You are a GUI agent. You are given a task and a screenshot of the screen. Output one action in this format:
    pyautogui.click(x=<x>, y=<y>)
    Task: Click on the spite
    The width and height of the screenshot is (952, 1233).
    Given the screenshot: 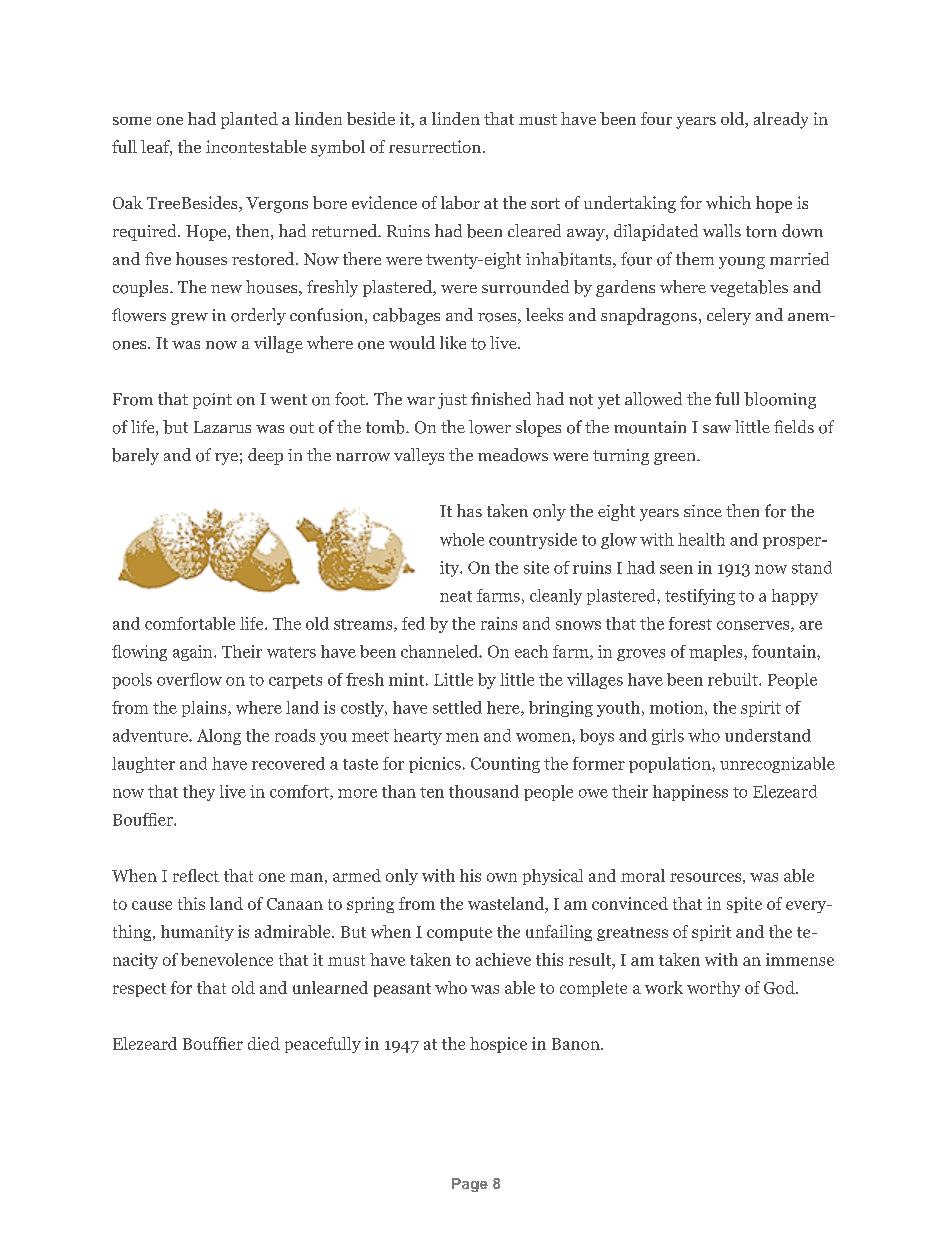 What is the action you would take?
    pyautogui.click(x=744, y=905)
